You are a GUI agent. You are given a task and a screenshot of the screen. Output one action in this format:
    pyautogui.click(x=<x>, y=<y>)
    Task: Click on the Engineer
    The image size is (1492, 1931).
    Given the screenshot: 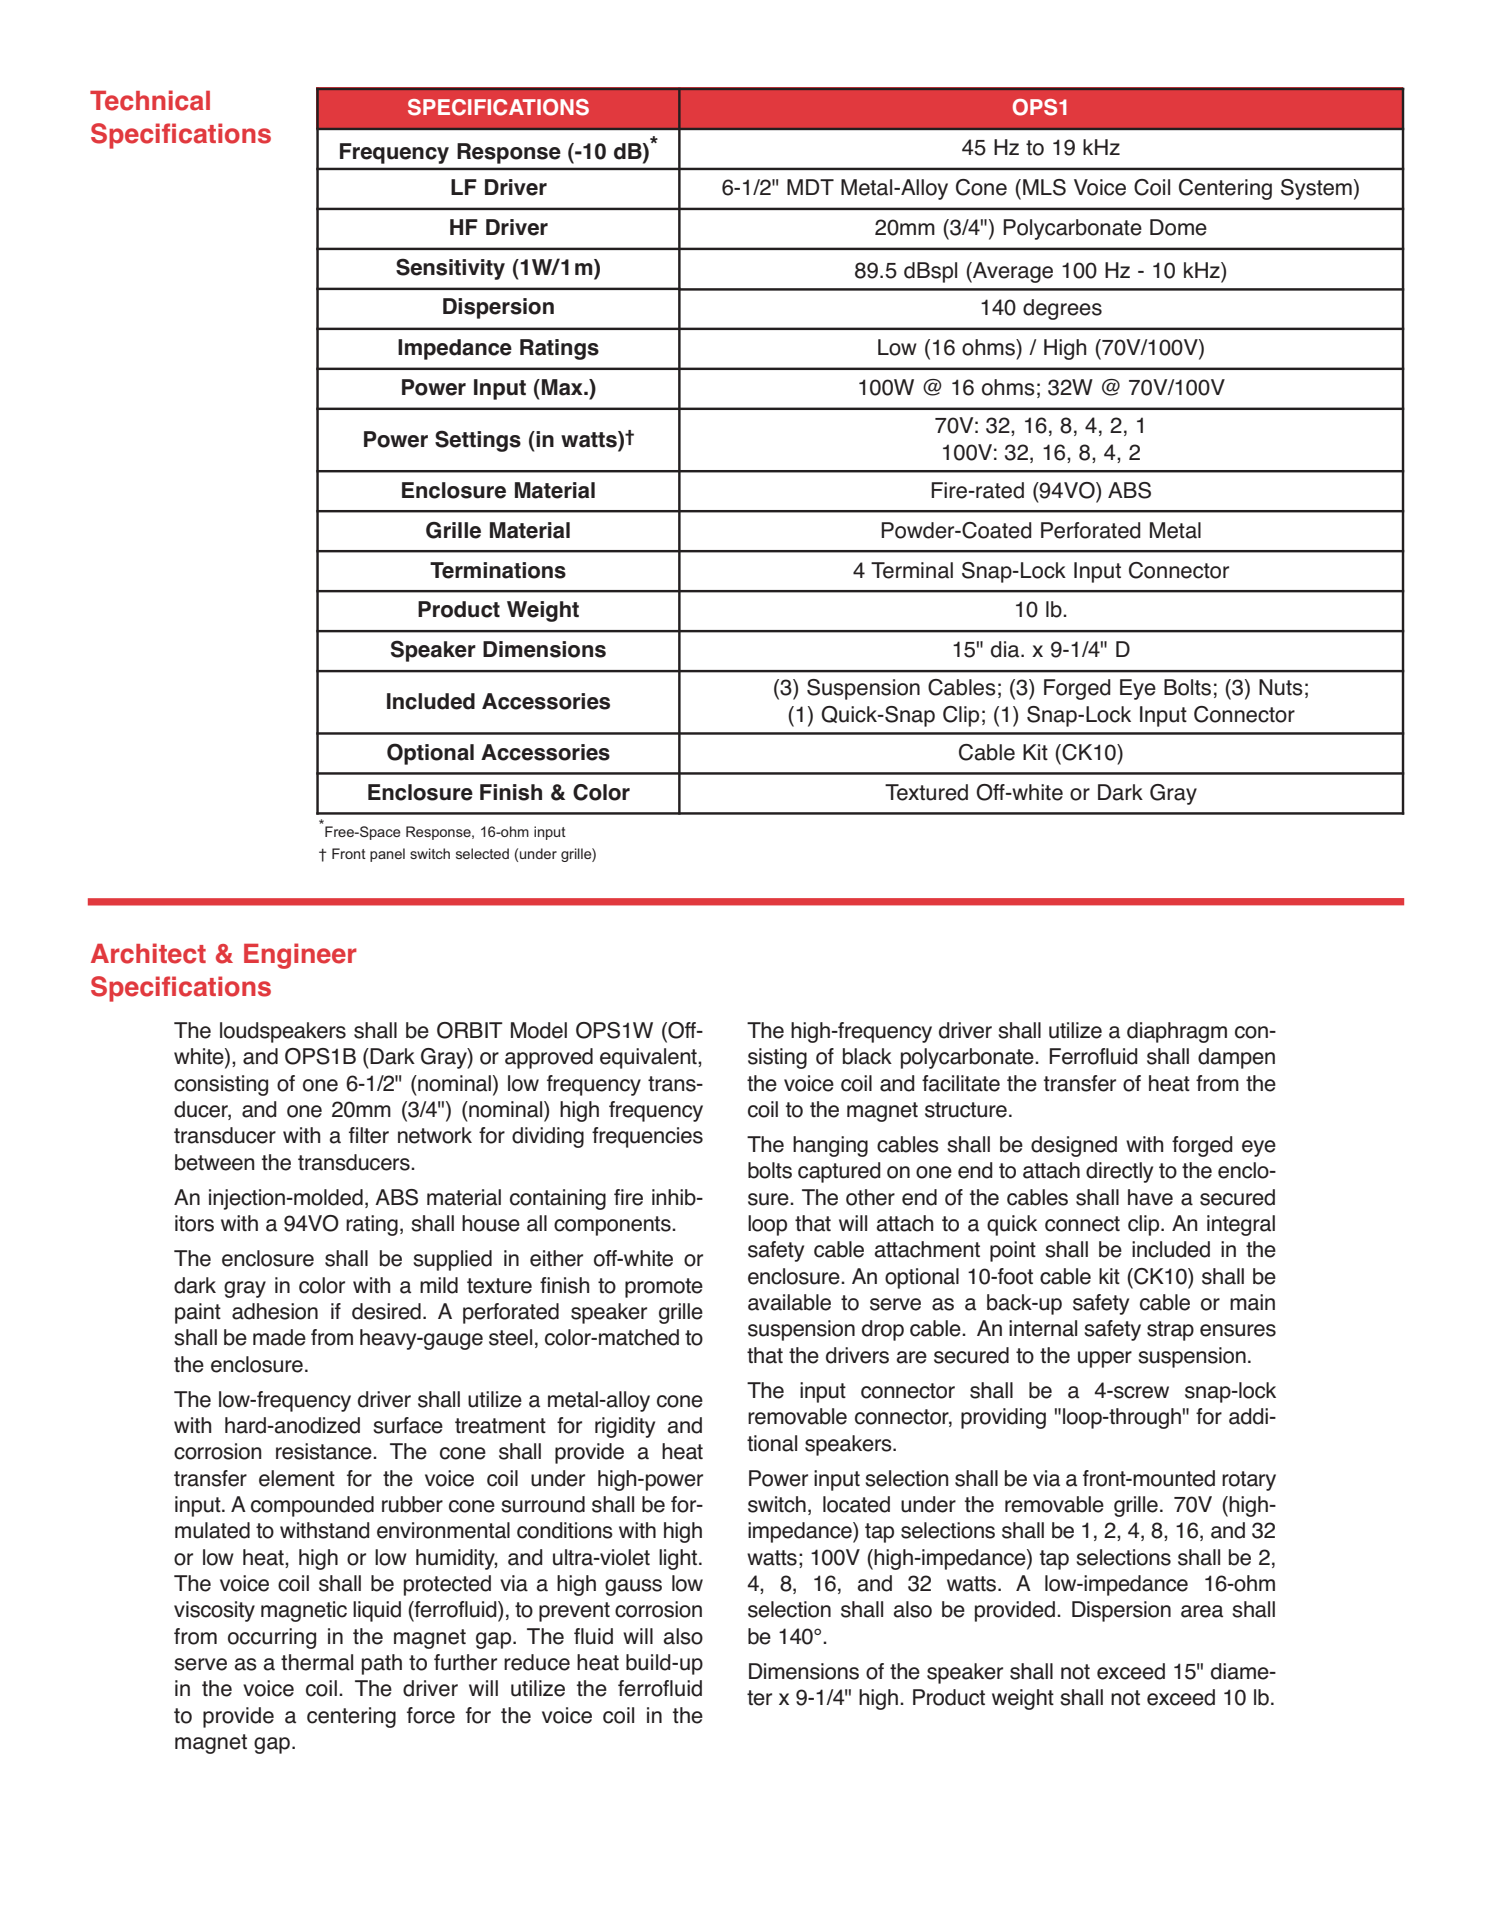 What is the action you would take?
    pyautogui.click(x=300, y=956)
